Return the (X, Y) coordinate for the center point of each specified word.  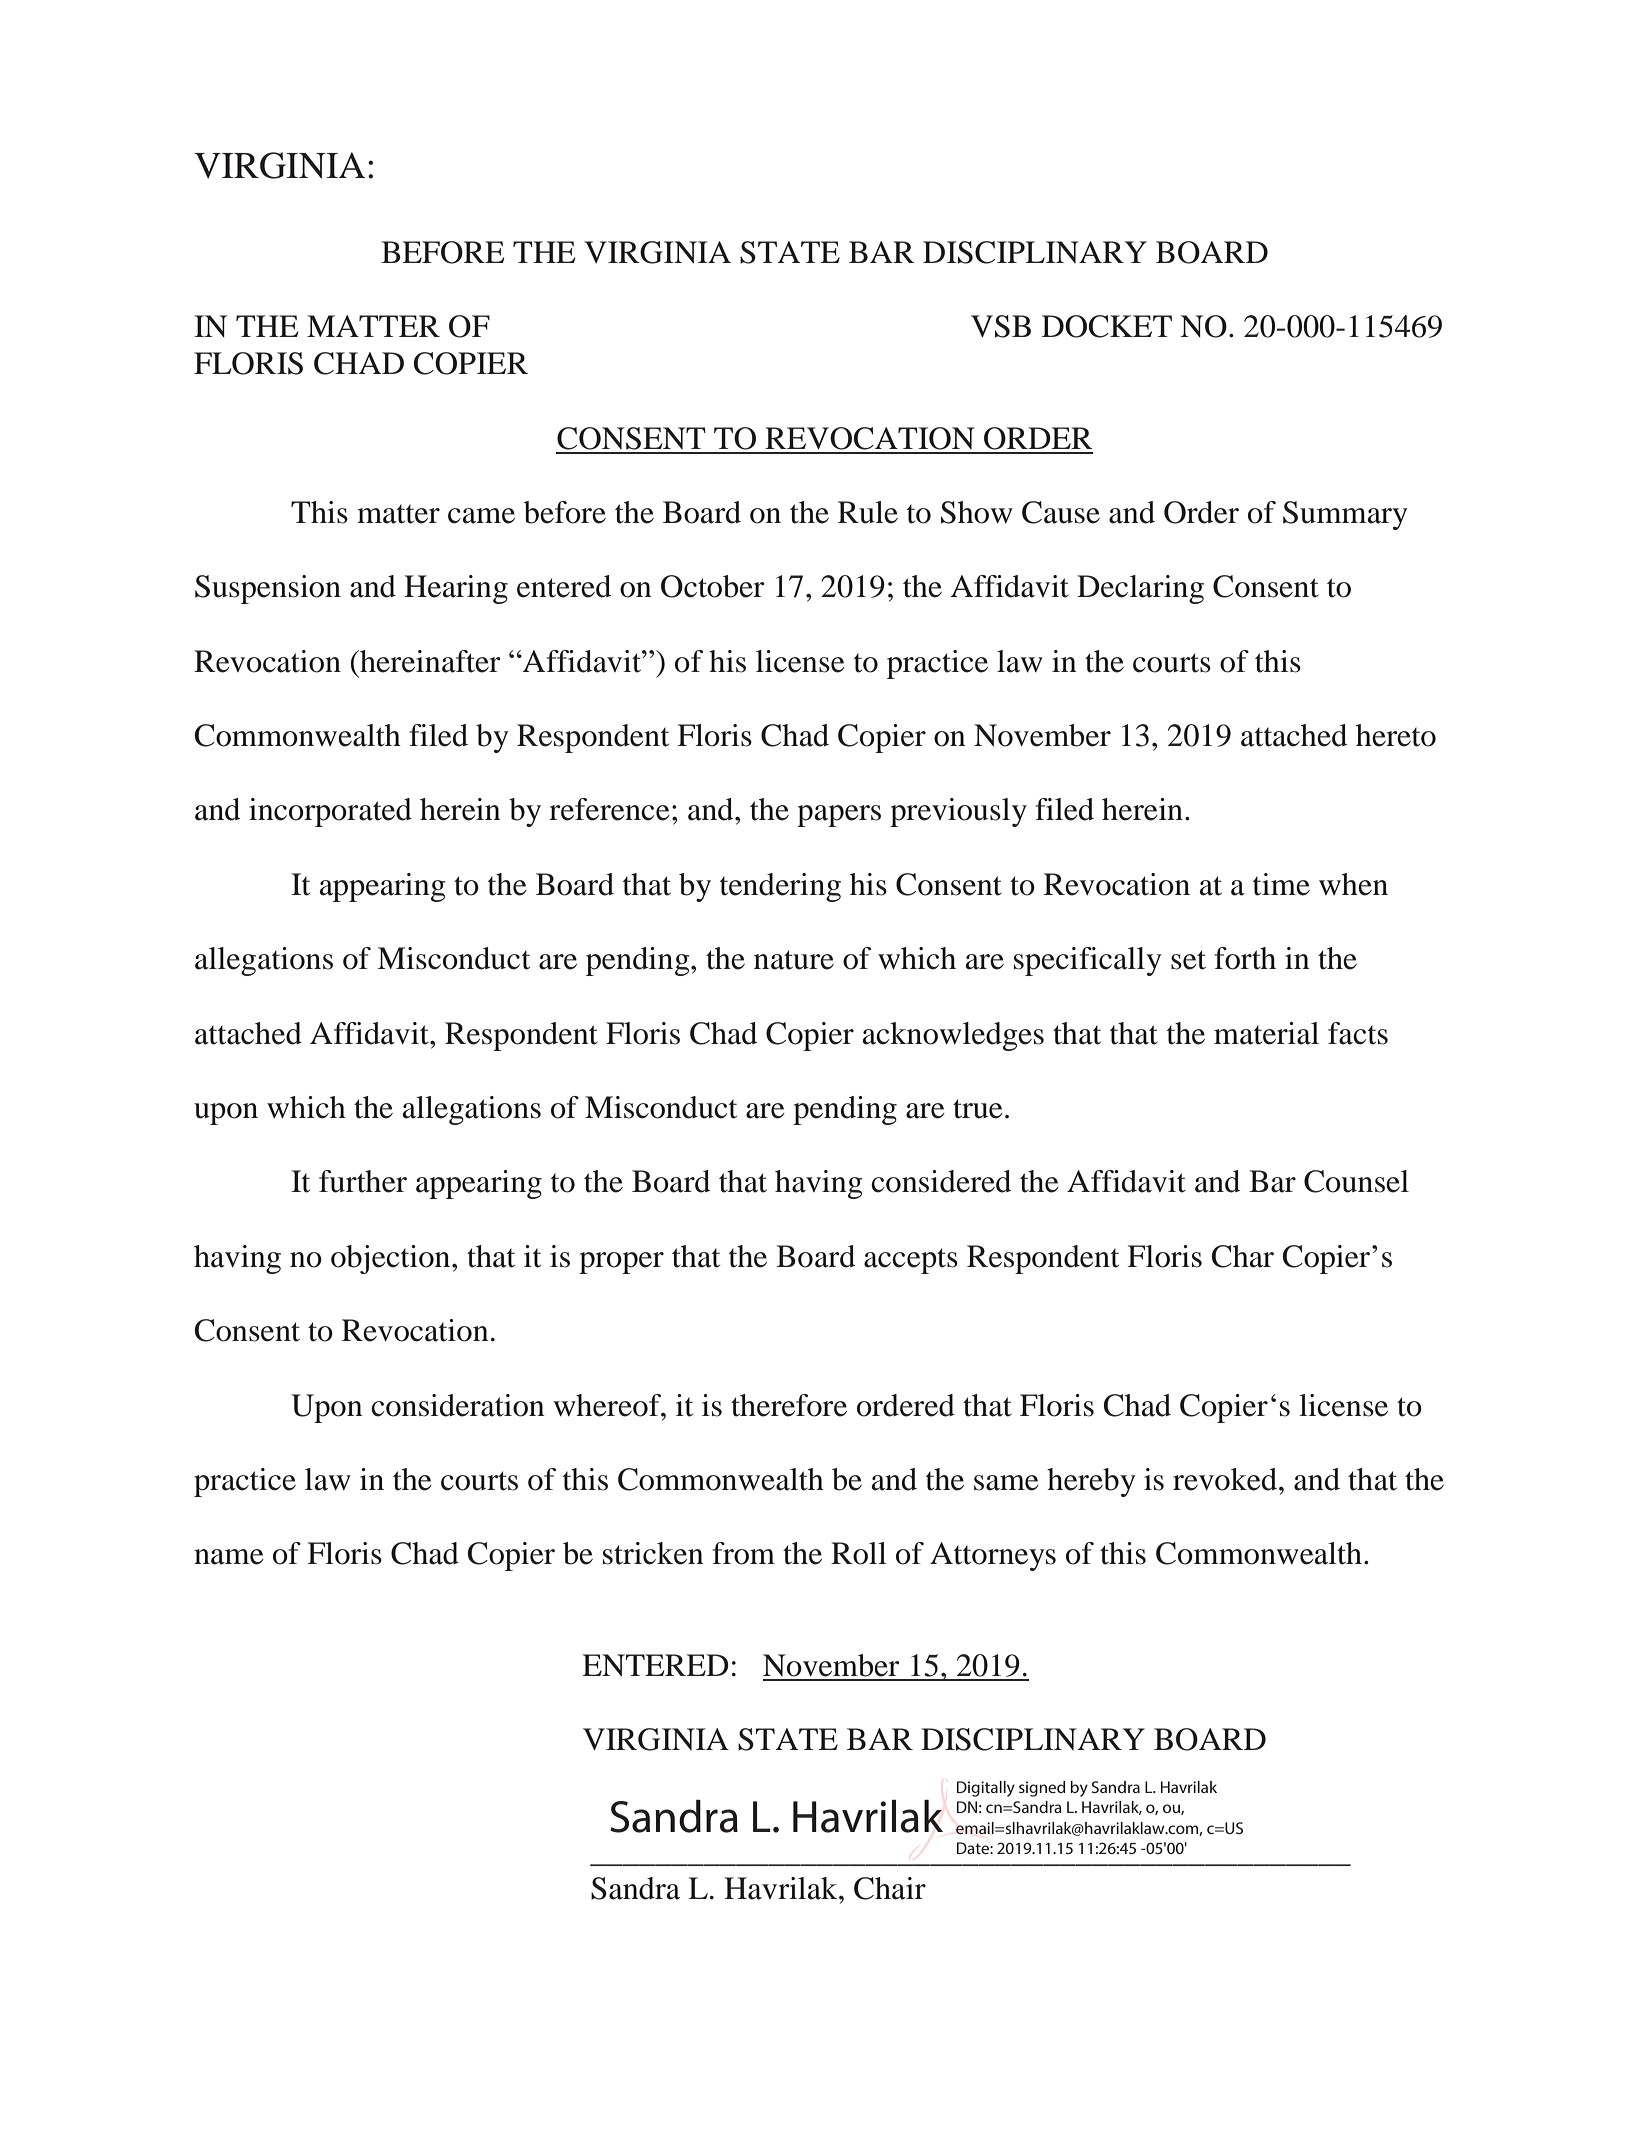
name (229, 1557)
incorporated (330, 812)
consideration (458, 1405)
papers (839, 816)
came (481, 516)
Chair (890, 1888)
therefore (789, 1405)
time (1281, 884)
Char (1243, 1256)
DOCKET (1107, 326)
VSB (1001, 326)
